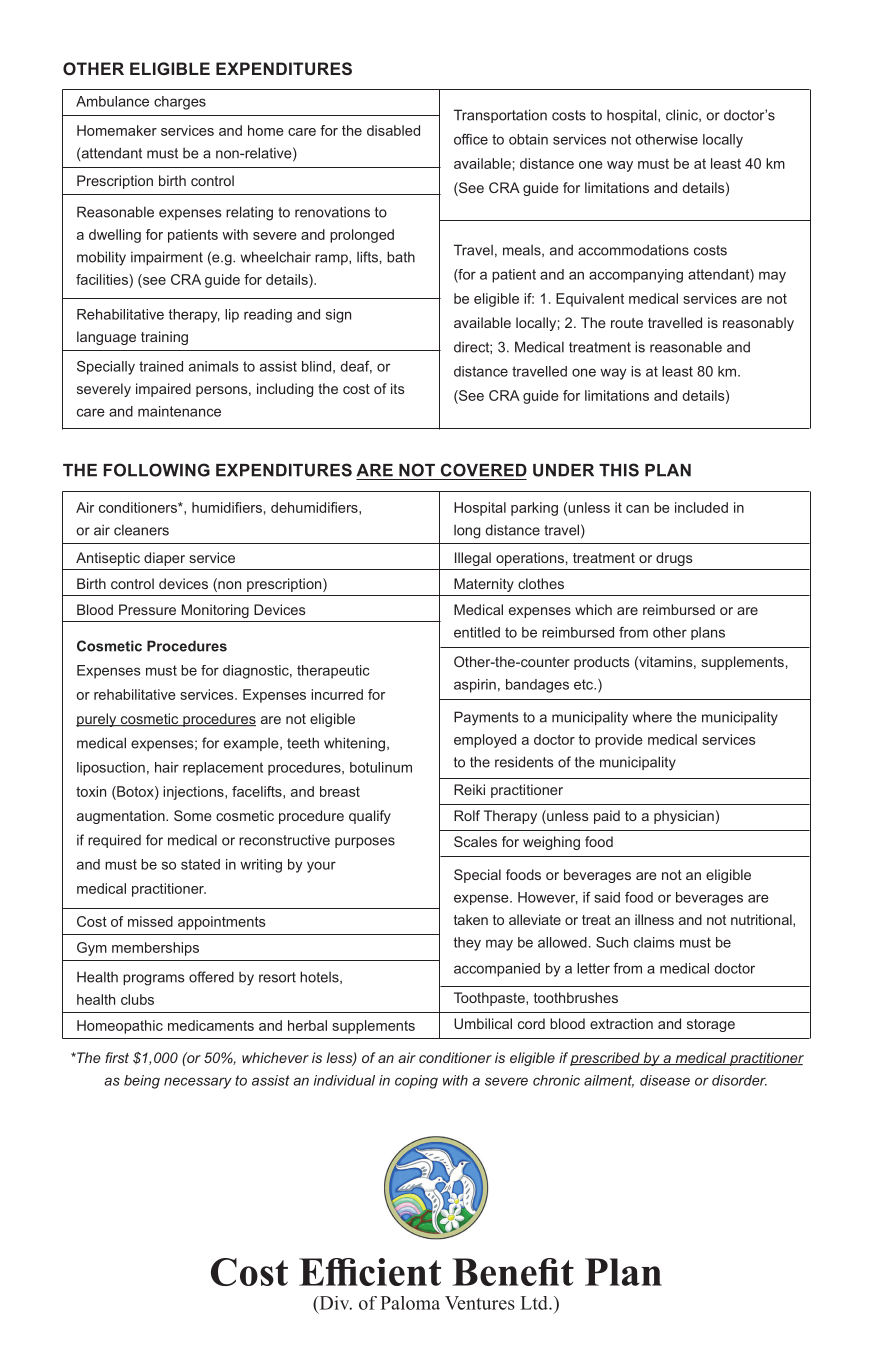 The image size is (872, 1372). I want to click on purely, so click(97, 720).
